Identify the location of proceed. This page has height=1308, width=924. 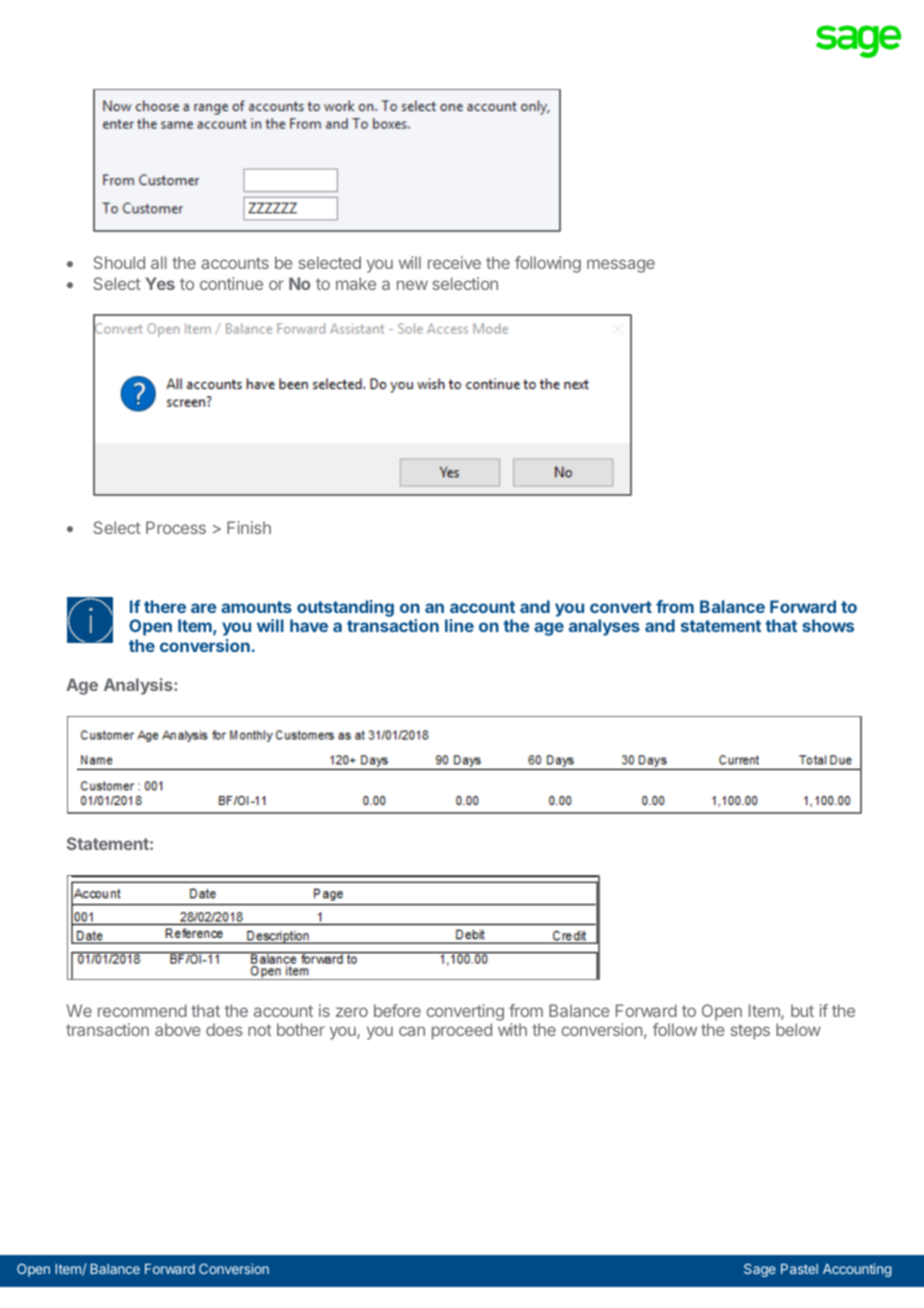
(462, 1031).
